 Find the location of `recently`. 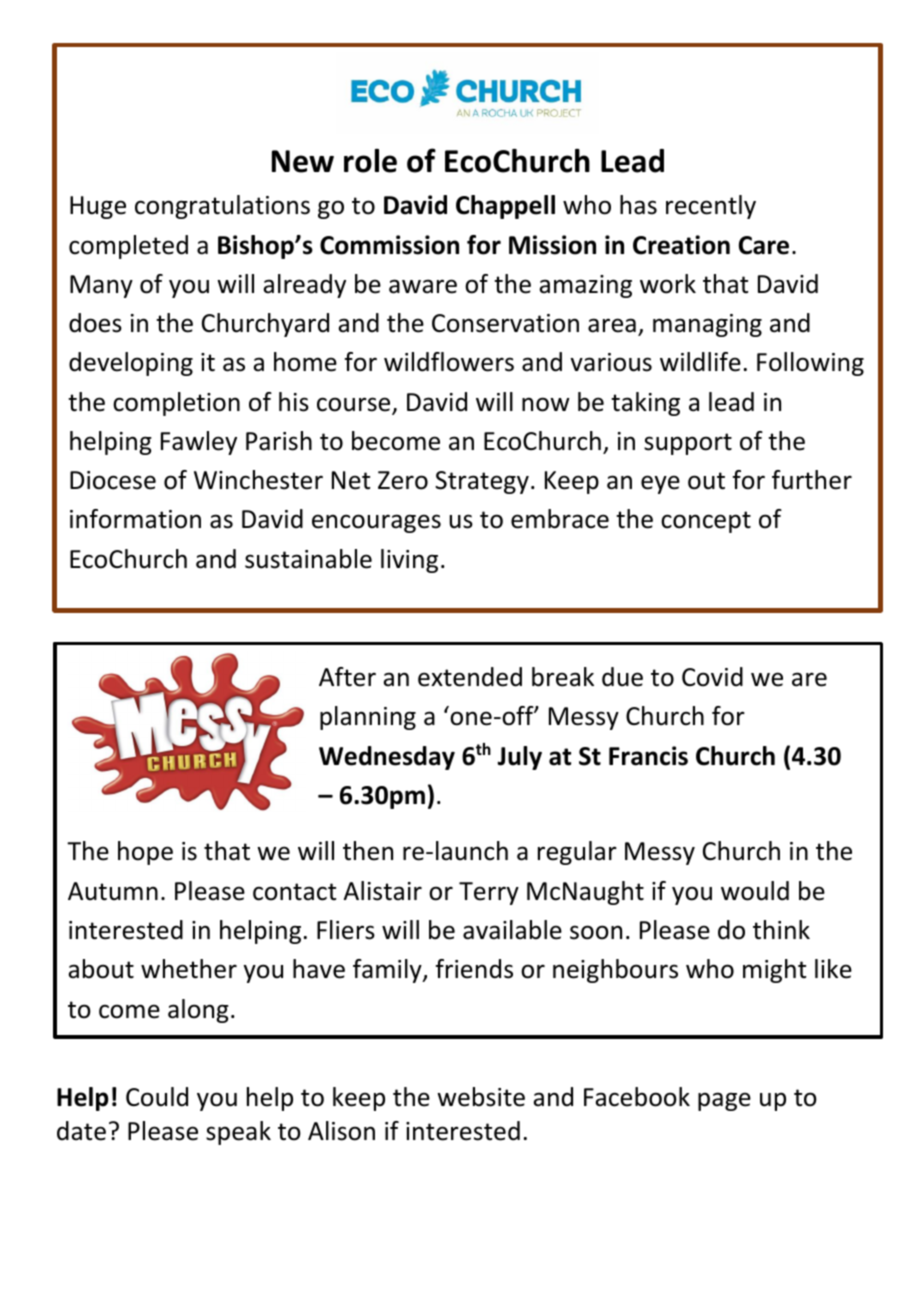

recently is located at coordinates (711, 207).
